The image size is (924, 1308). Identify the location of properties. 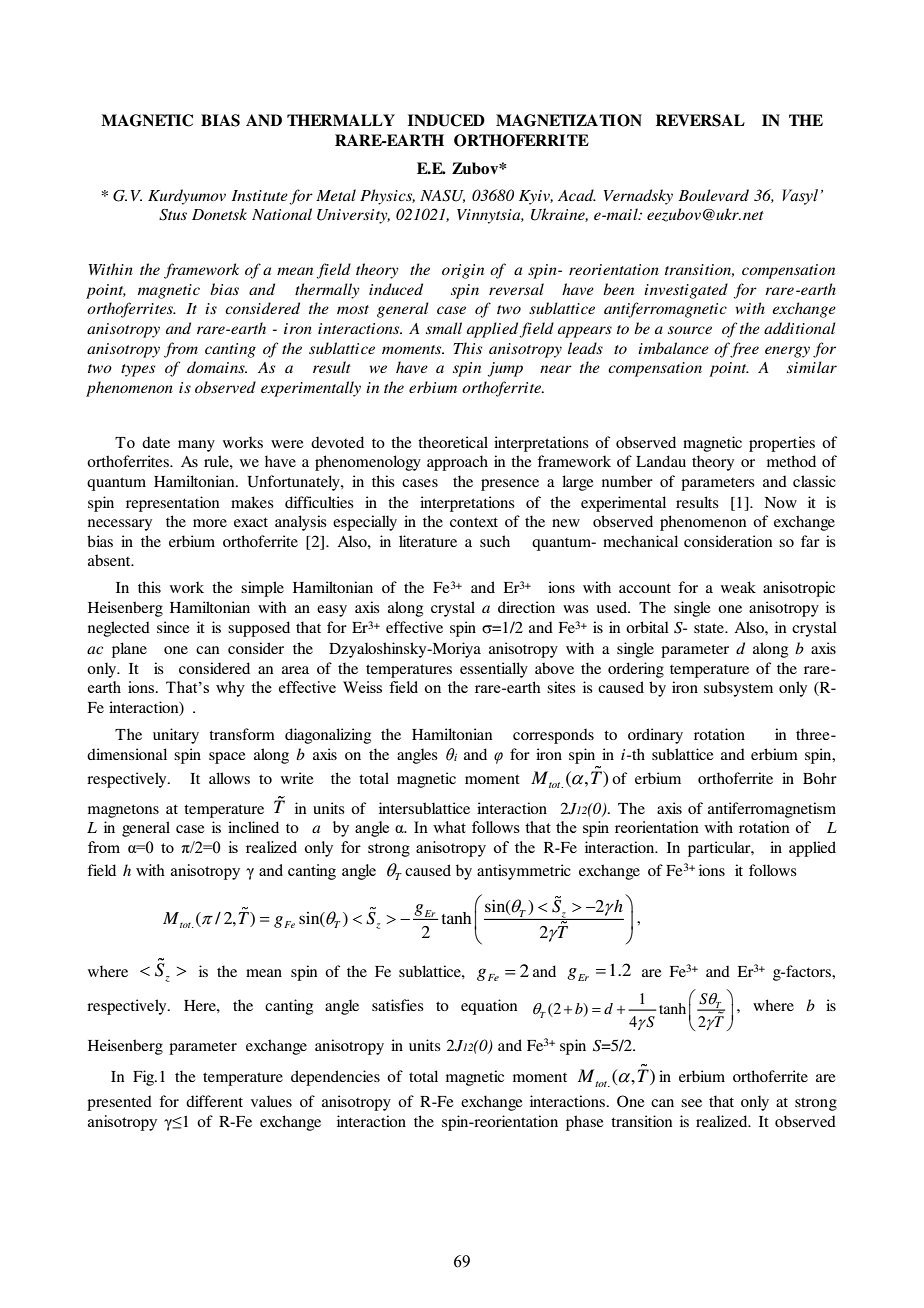
(782, 444).
